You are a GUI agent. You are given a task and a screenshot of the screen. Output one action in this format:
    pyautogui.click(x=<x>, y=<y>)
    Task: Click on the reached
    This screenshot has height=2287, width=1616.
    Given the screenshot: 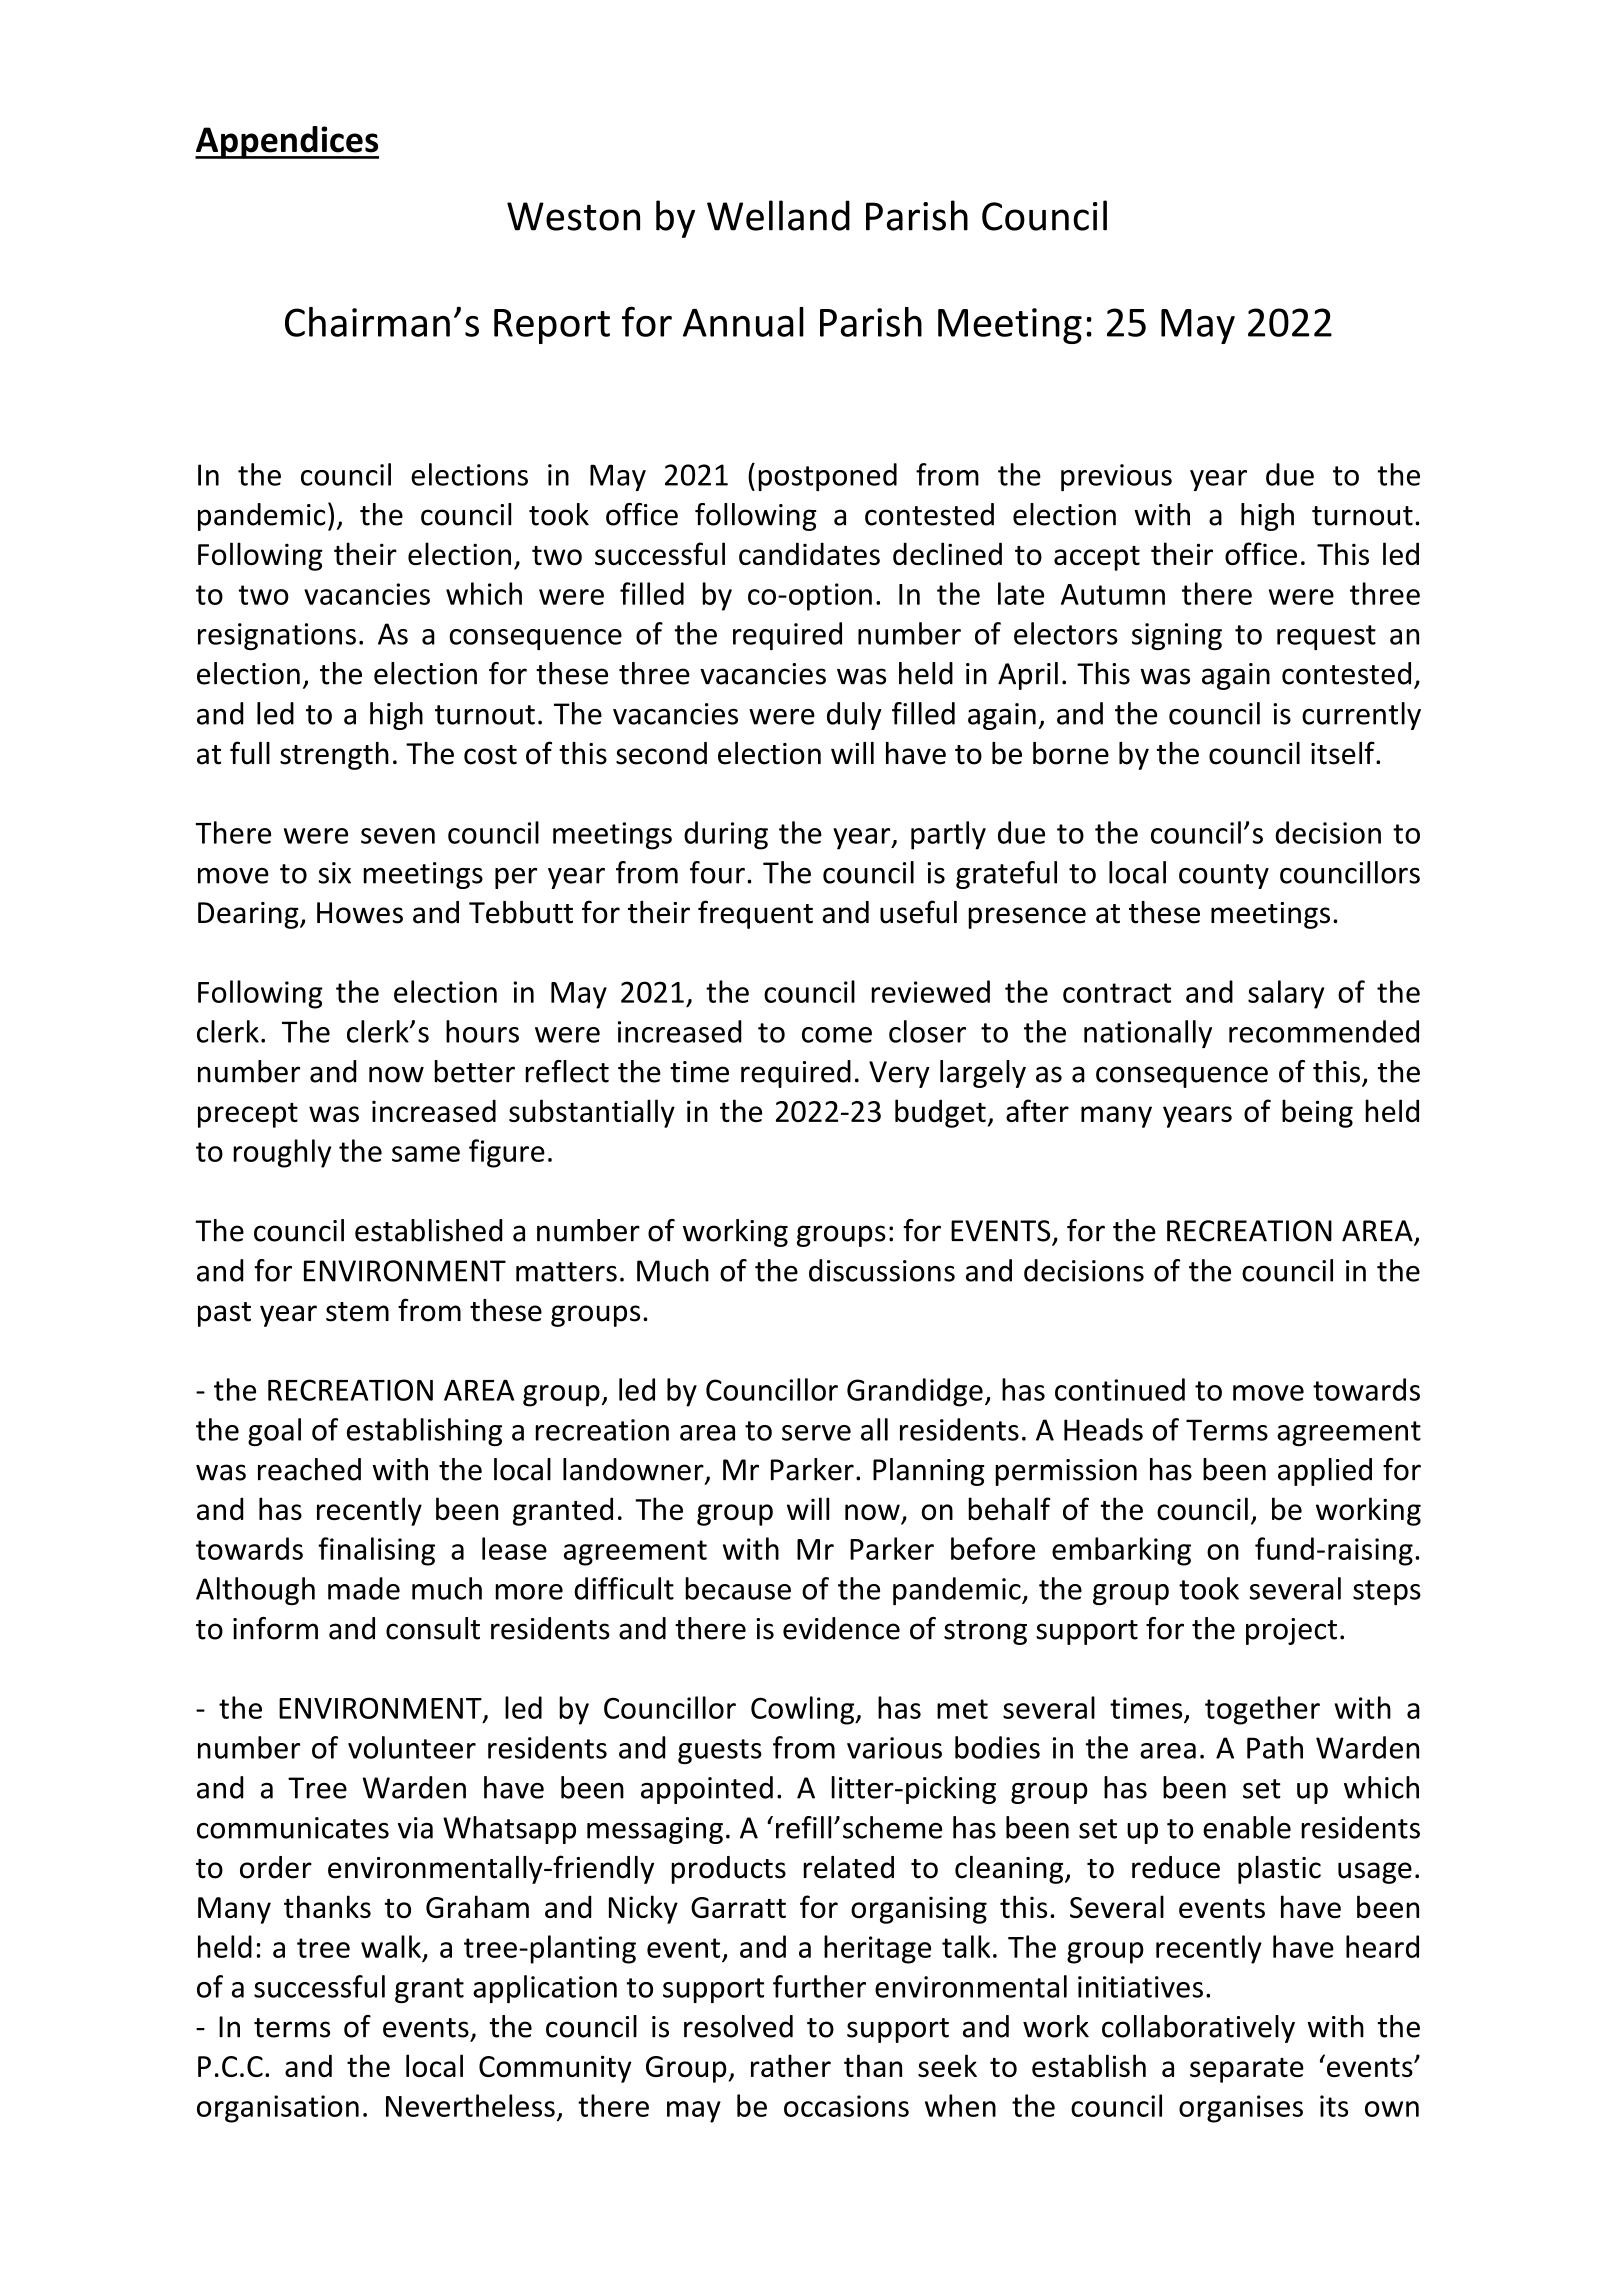 What is the action you would take?
    pyautogui.click(x=309, y=1469)
